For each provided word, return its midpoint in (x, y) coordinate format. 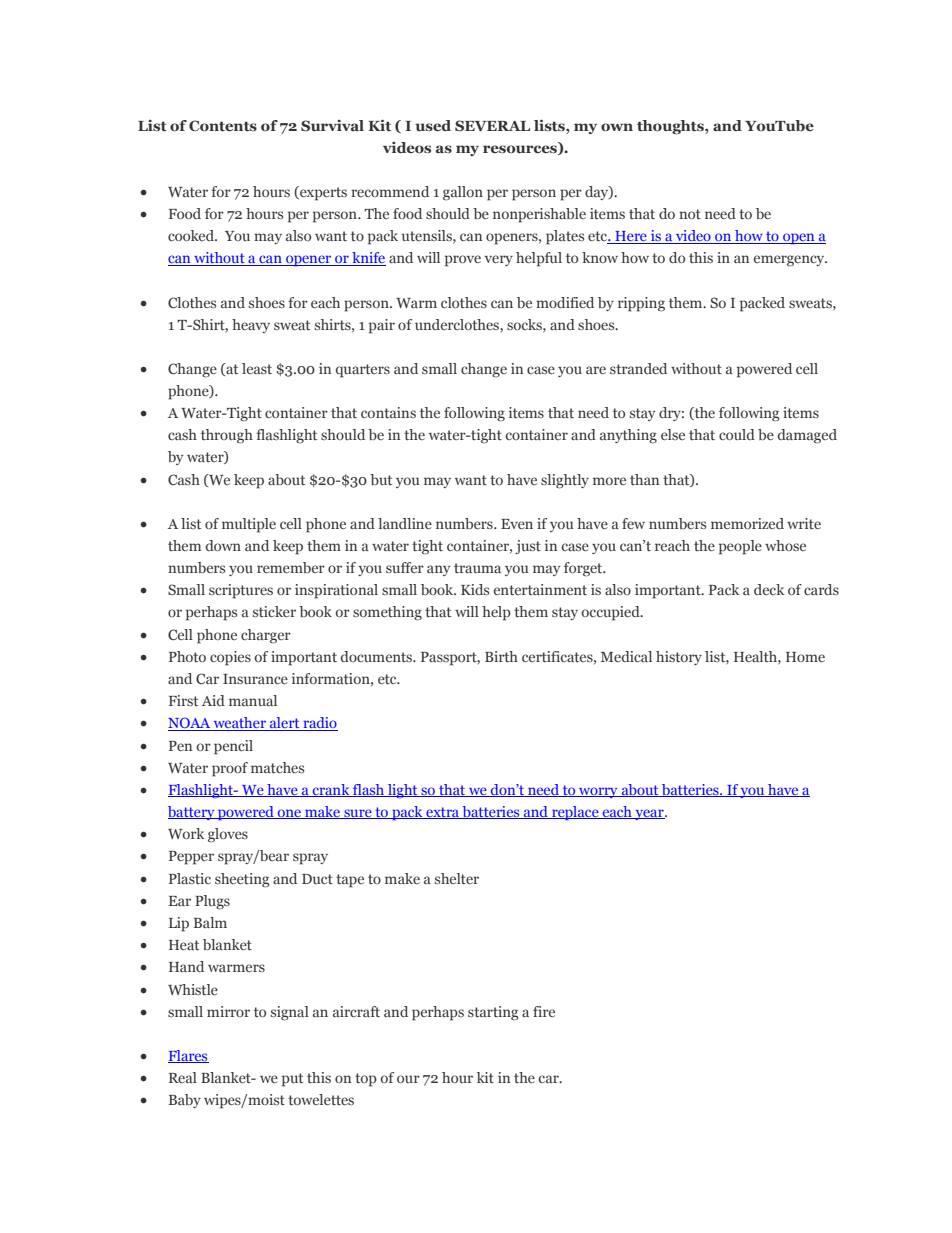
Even (517, 524)
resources (521, 150)
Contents (223, 126)
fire (544, 1011)
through (227, 436)
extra (443, 813)
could (737, 434)
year (649, 814)
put (292, 1080)
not (690, 214)
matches (277, 767)
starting (493, 1013)
